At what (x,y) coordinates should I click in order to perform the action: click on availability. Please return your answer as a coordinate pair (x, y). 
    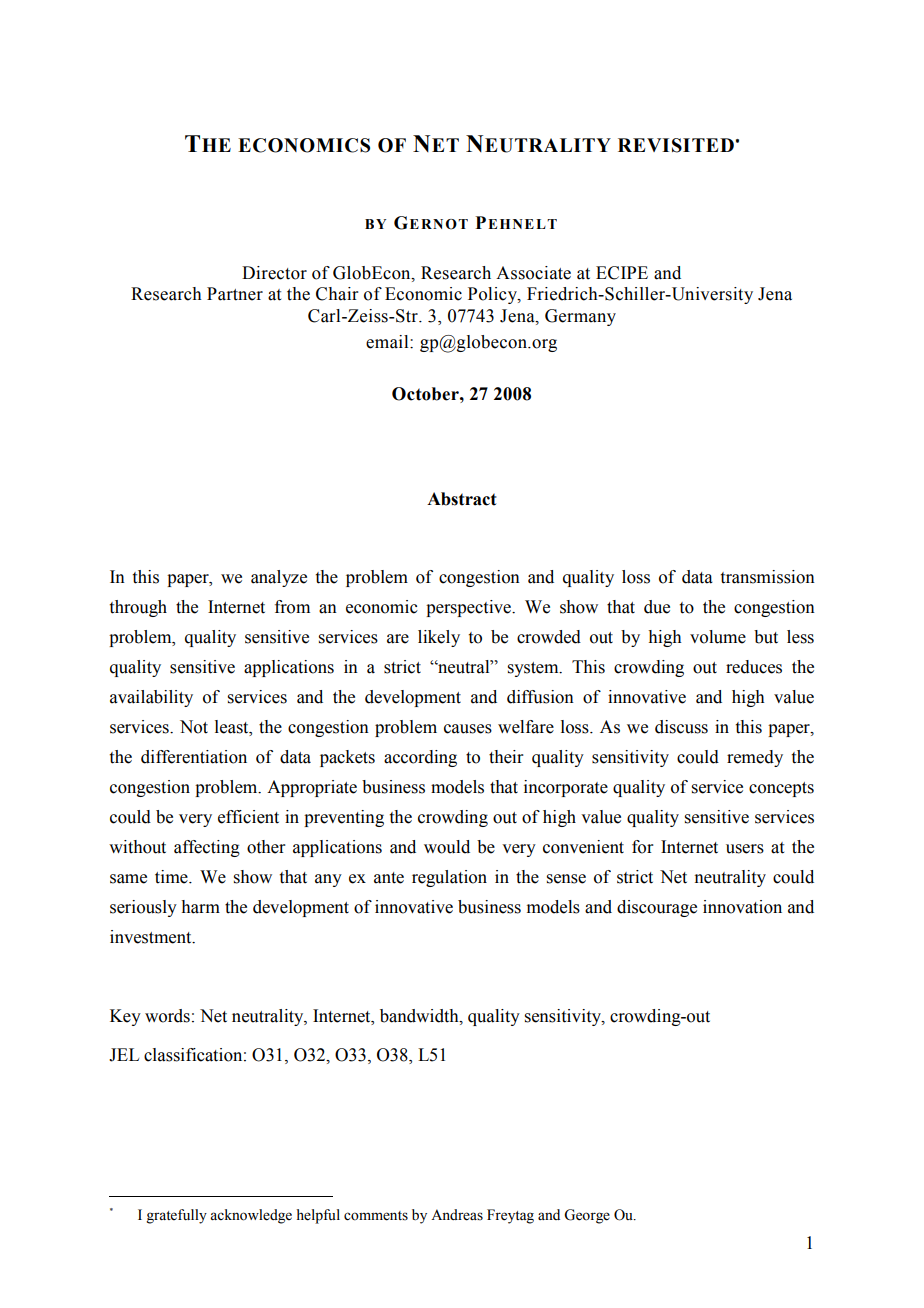
    Looking at the image, I should click on (151, 698).
